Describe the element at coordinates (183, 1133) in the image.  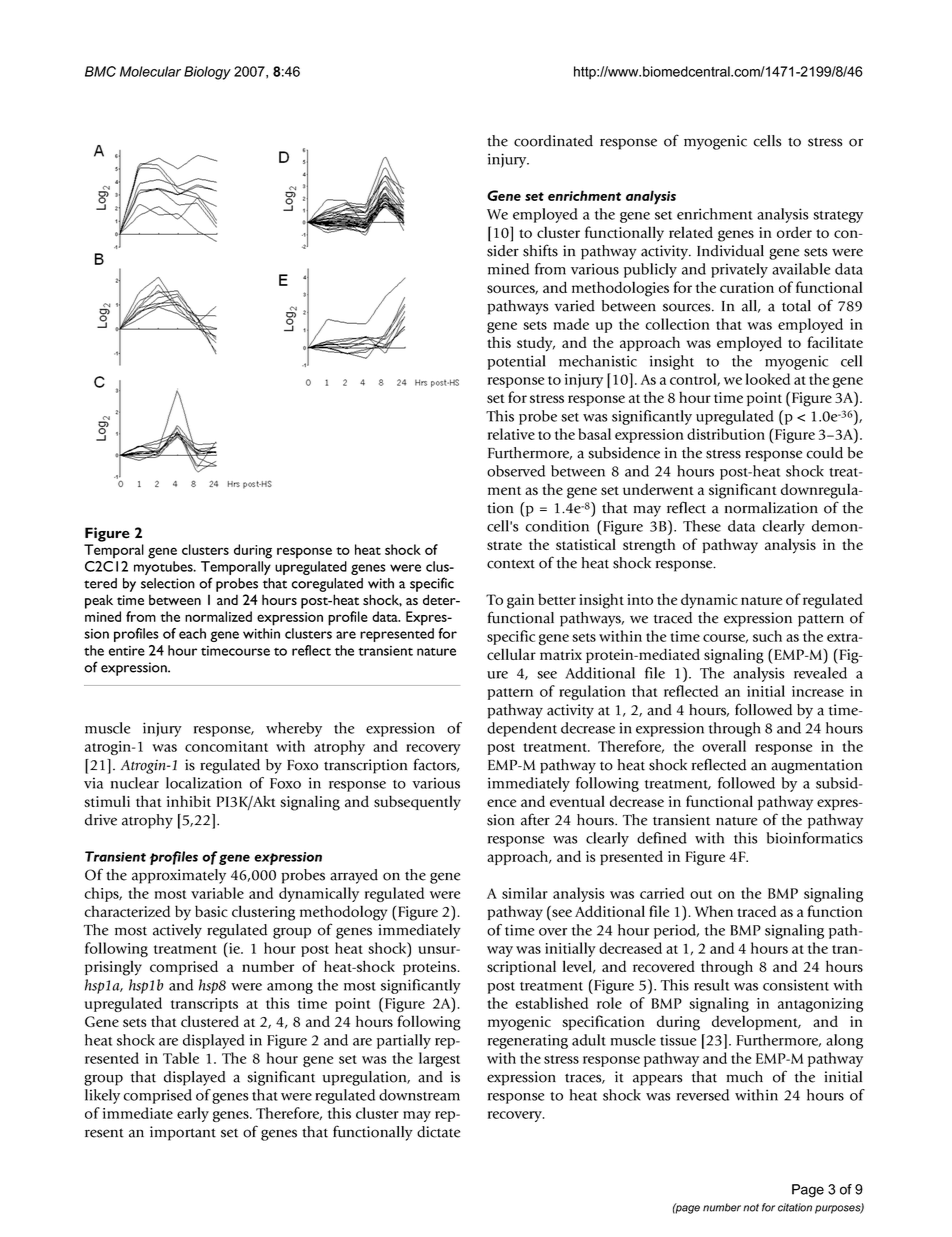
I see `important` at that location.
